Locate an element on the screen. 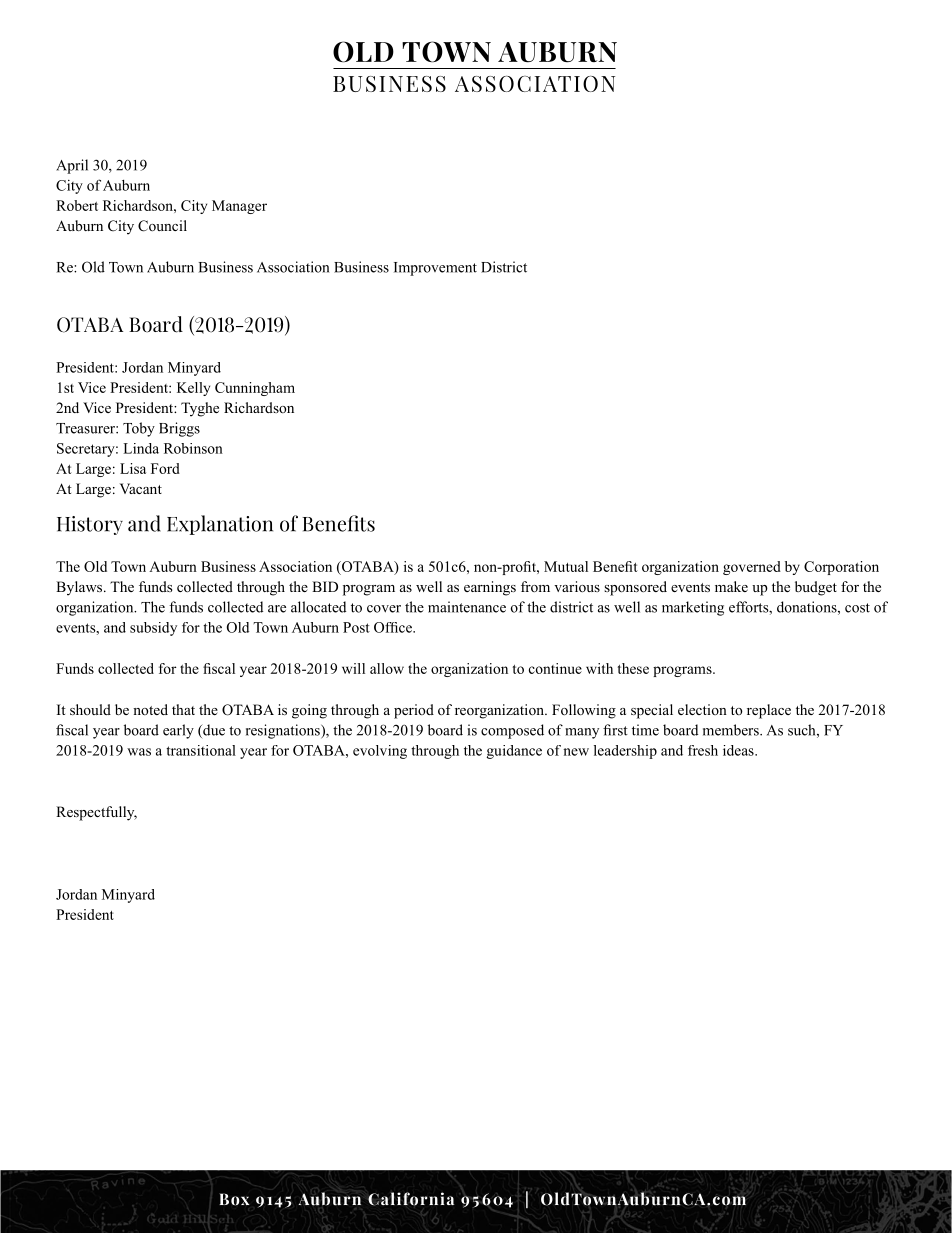 This screenshot has width=952, height=1233. subsidy is located at coordinates (153, 629).
